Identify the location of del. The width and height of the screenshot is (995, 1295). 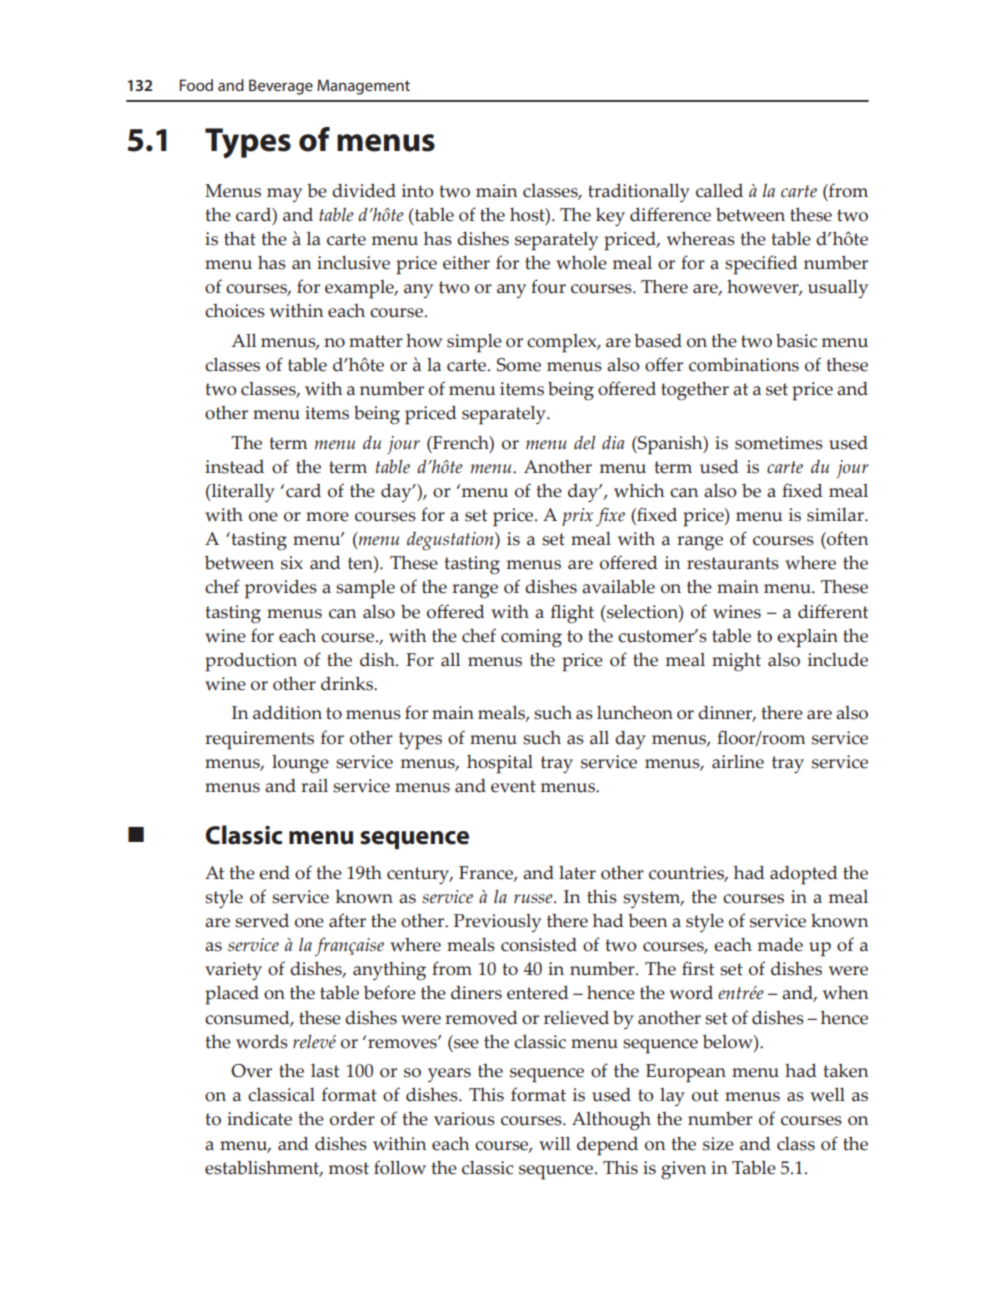
(584, 442).
